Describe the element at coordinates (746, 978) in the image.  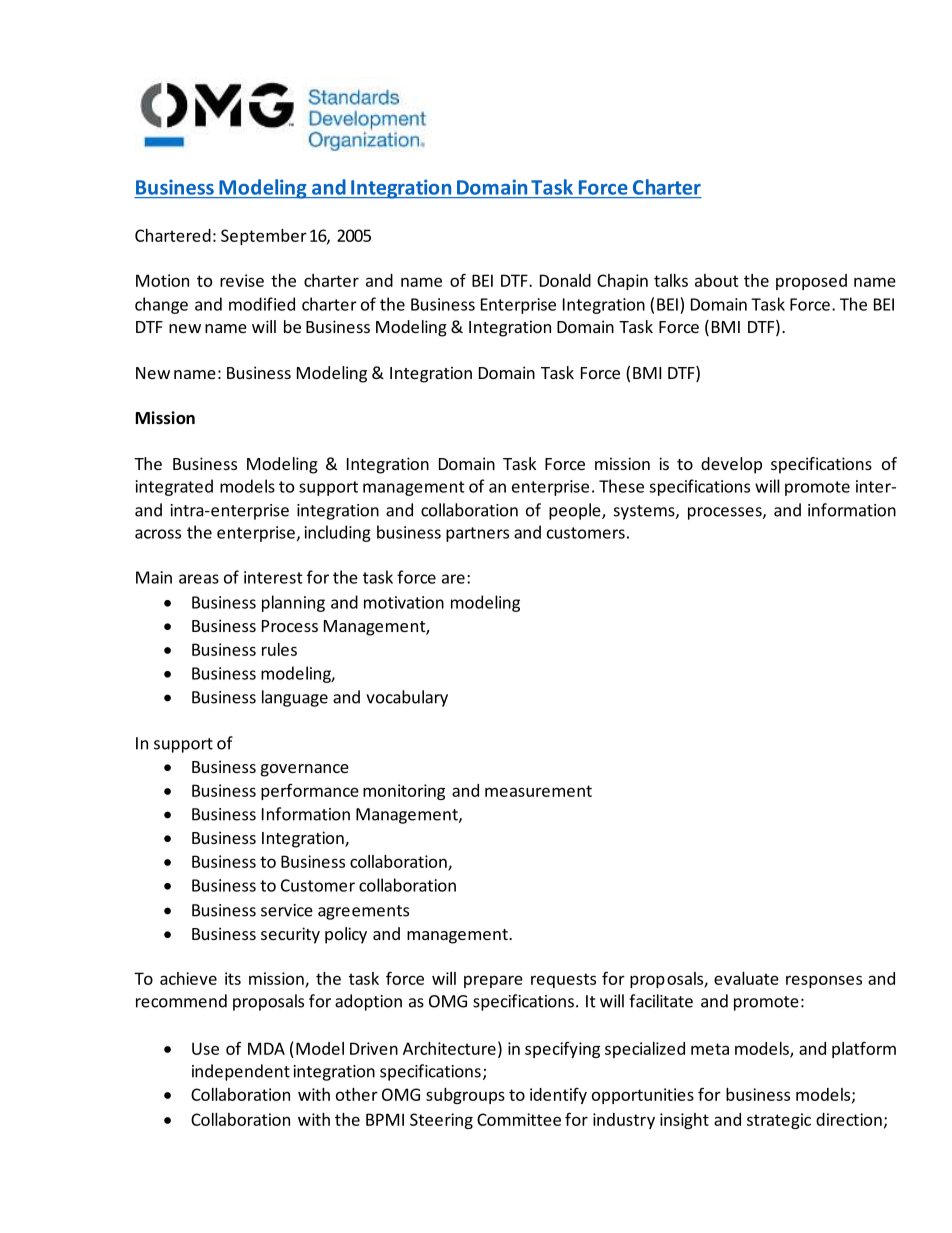
I see `evaluate` at that location.
